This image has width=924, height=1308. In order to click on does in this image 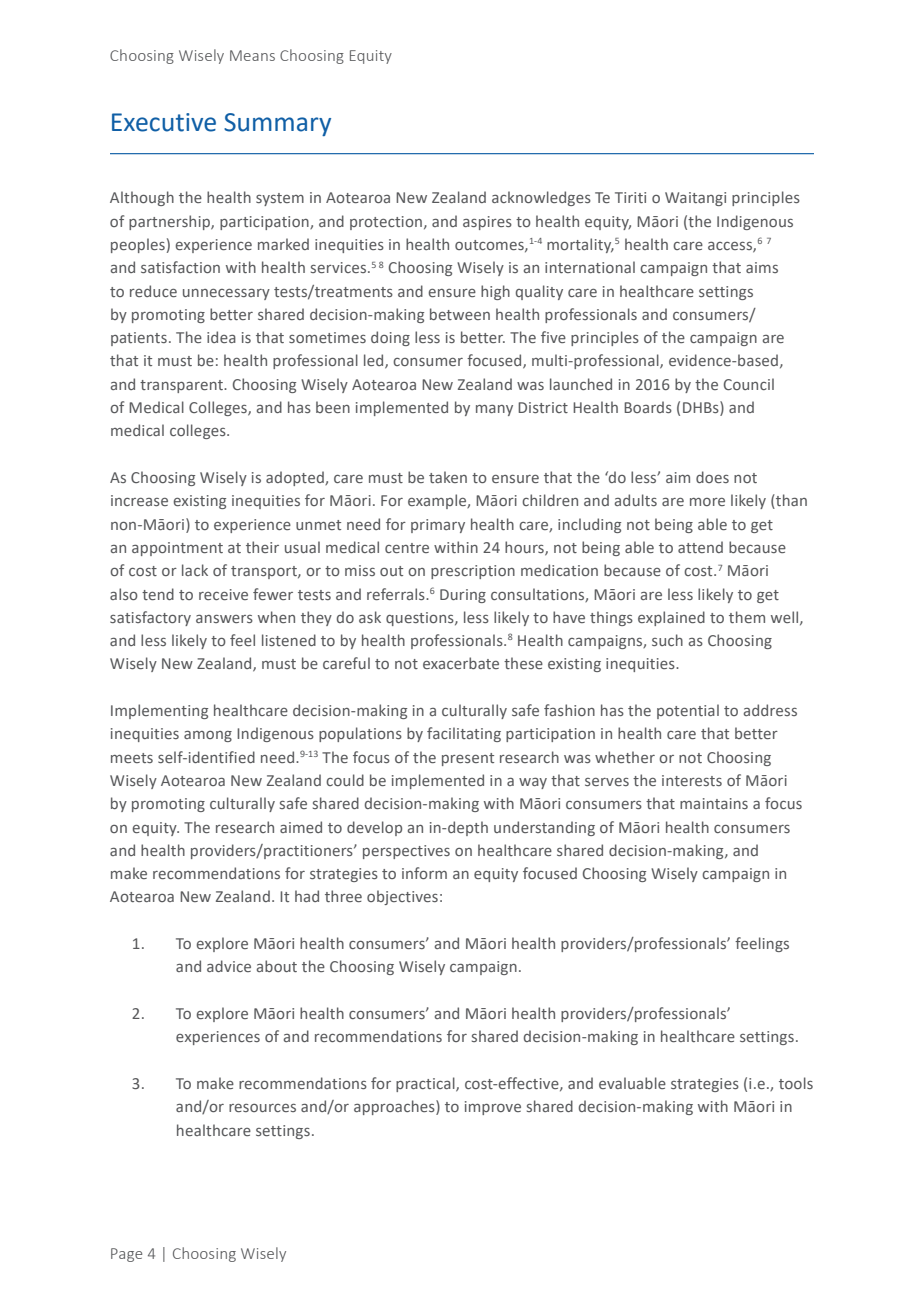, I will do `click(712, 477)`.
